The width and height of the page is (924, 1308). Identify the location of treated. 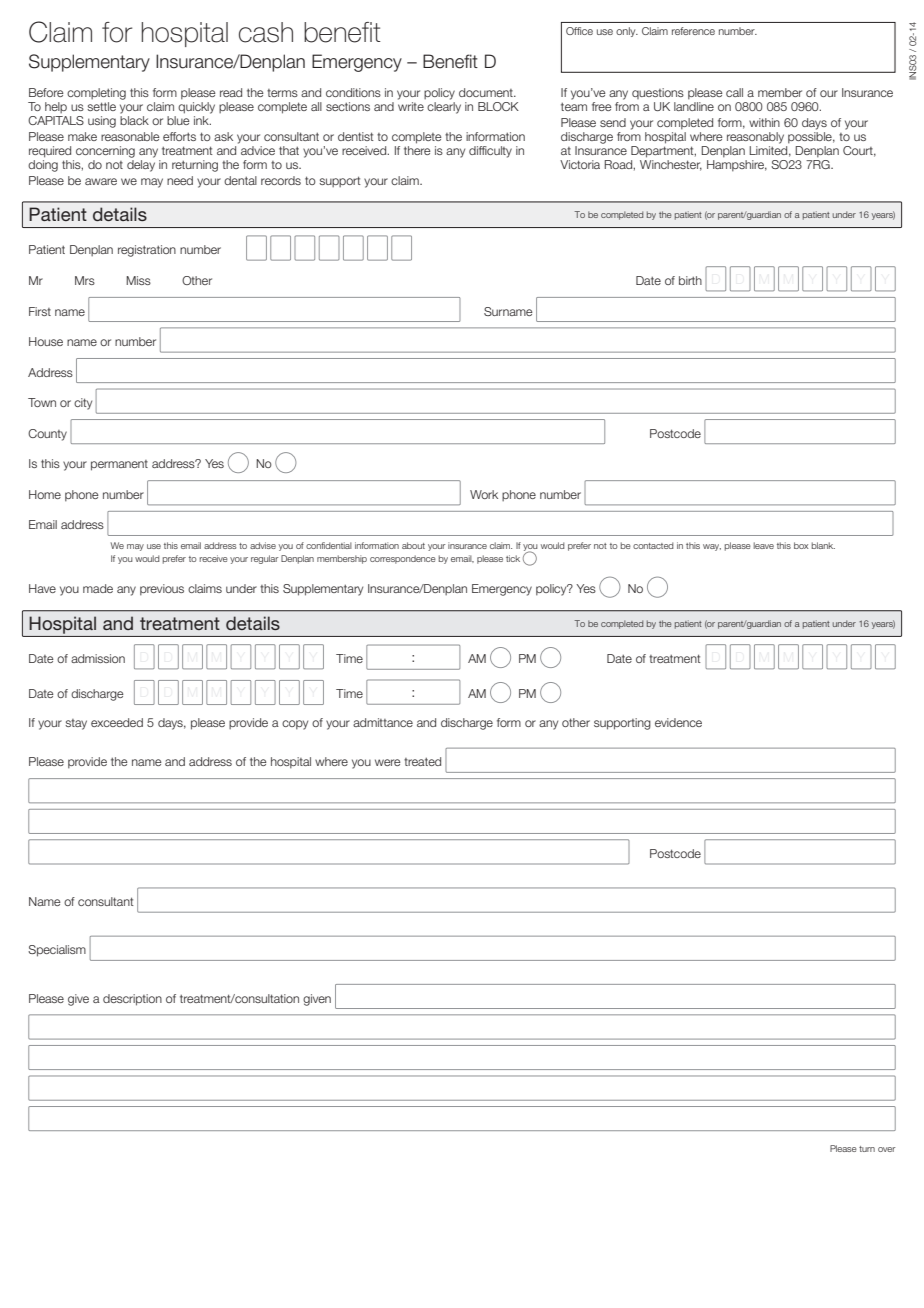
(422, 761).
